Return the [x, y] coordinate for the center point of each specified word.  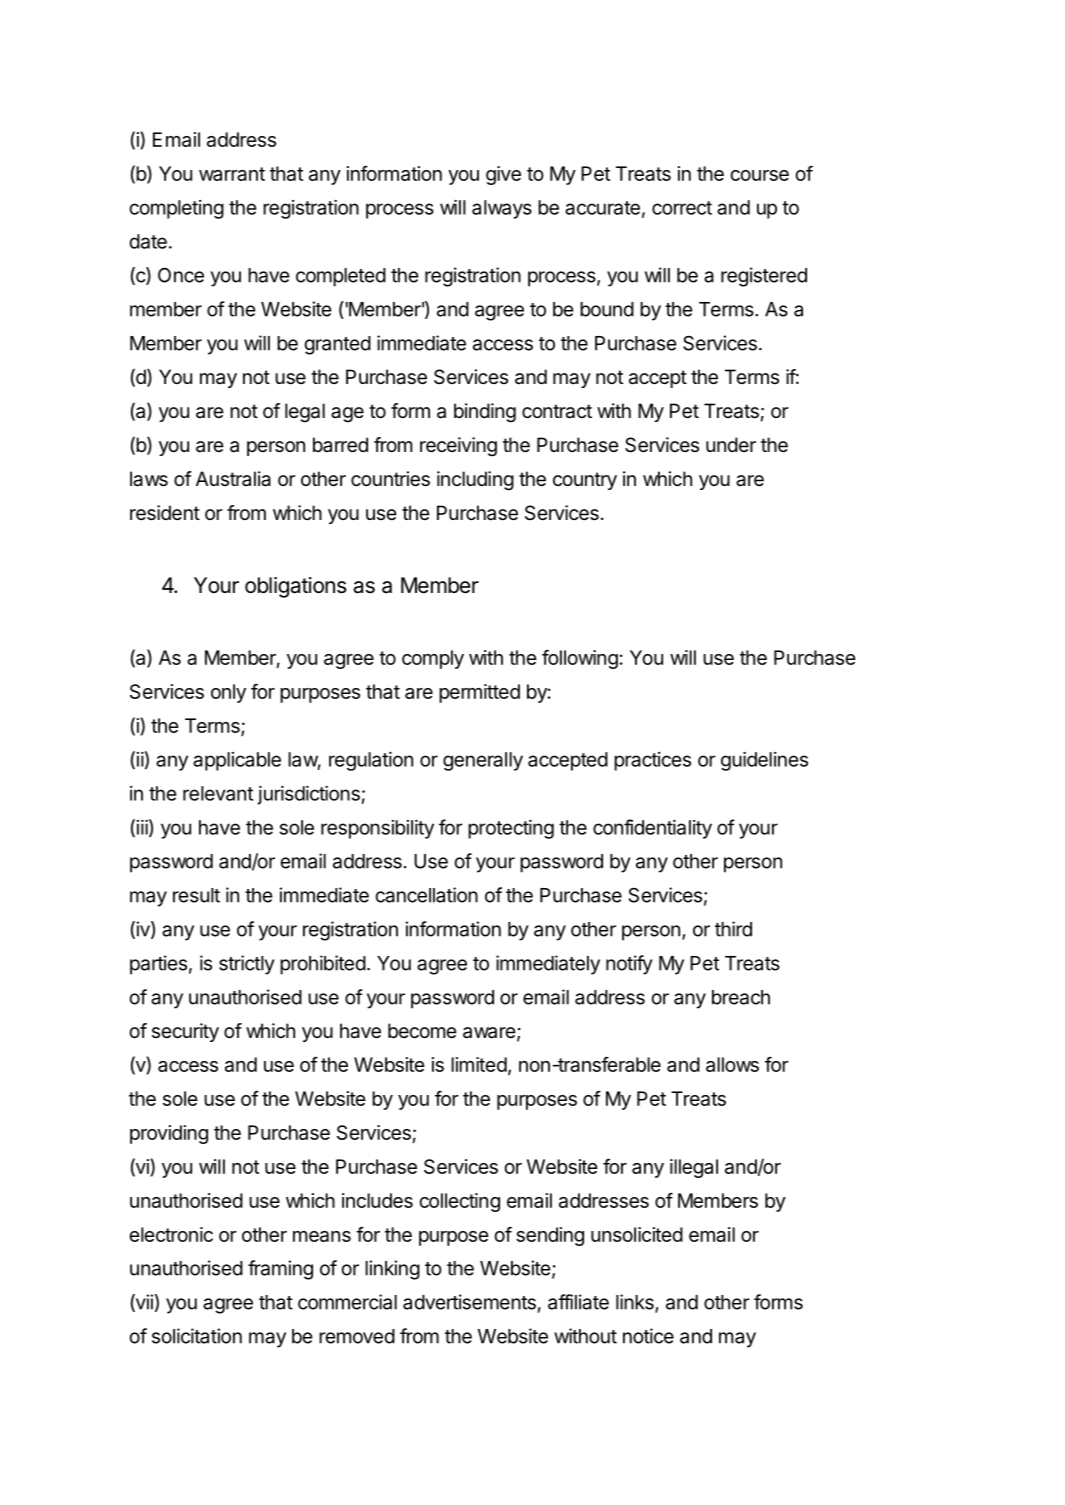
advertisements [469, 1302]
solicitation [197, 1336]
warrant [232, 174]
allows [732, 1064]
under [731, 444]
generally [483, 761]
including [475, 481]
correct [682, 208]
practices [652, 761]
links [636, 1303]
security [185, 1032]
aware [489, 1033]
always [502, 209]
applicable [237, 761]
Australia [233, 479]
